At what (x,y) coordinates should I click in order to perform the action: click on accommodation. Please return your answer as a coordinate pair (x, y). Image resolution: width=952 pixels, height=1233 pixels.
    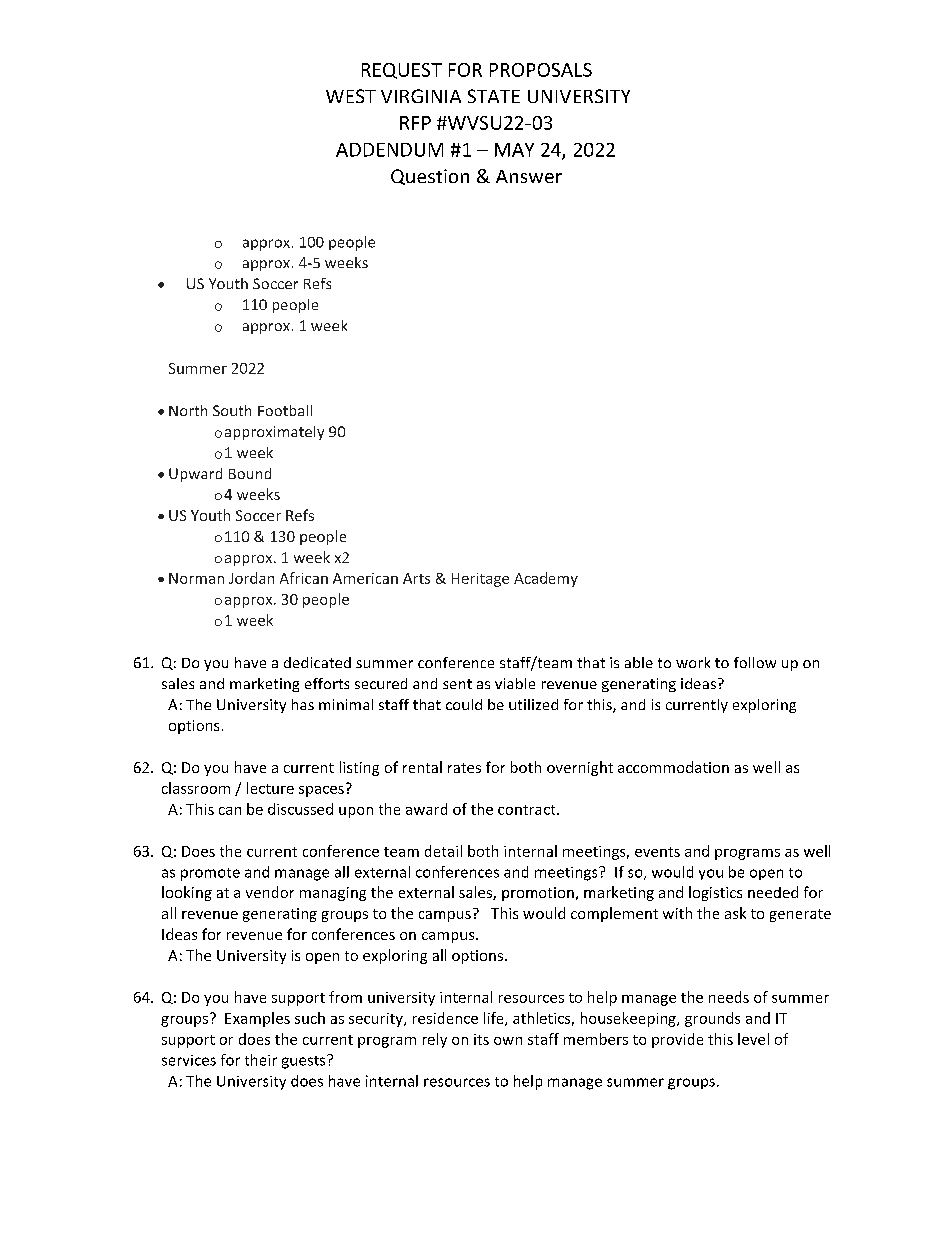
    Looking at the image, I should click on (673, 767).
